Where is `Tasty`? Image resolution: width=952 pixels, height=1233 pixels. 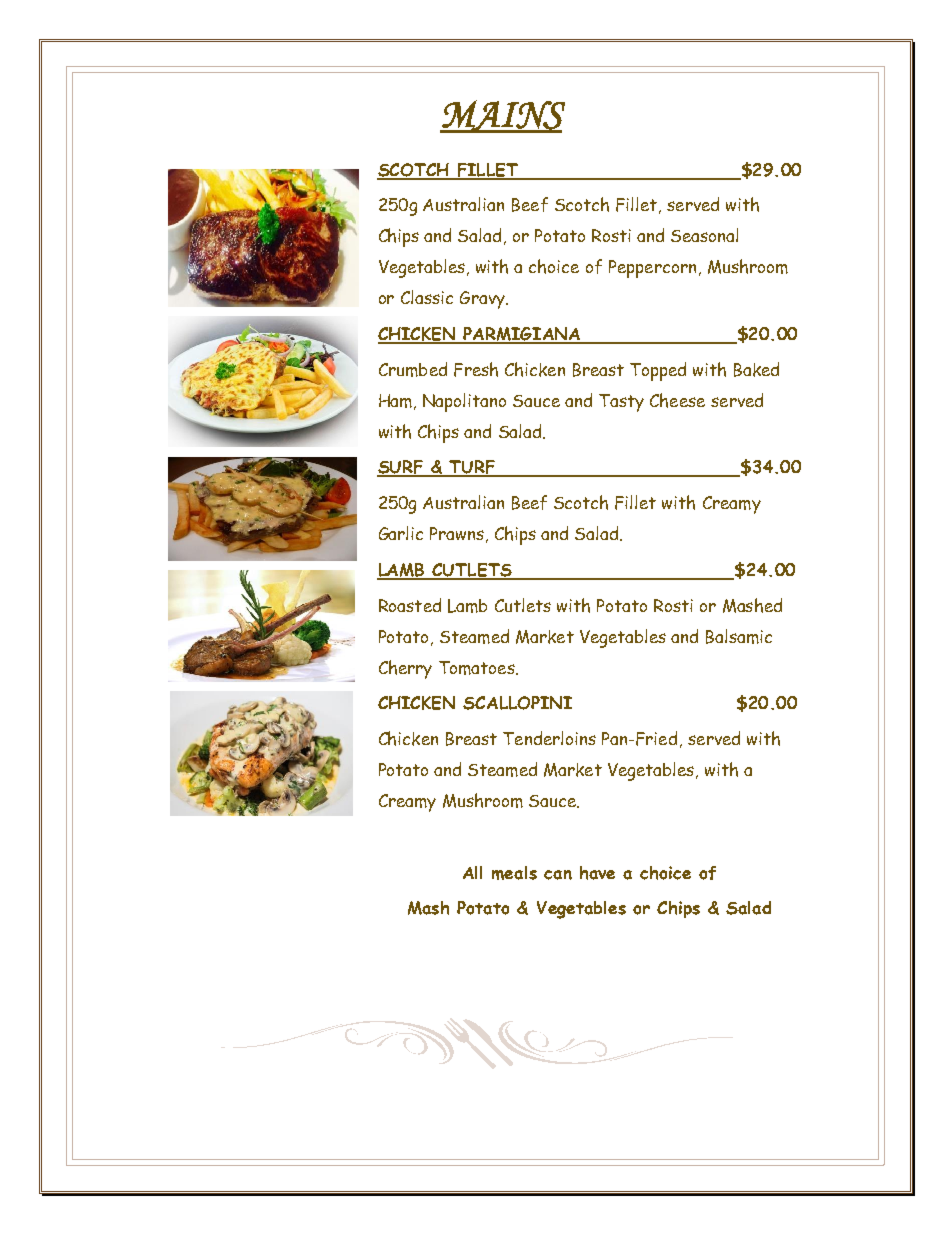 Tasty is located at coordinates (621, 403).
